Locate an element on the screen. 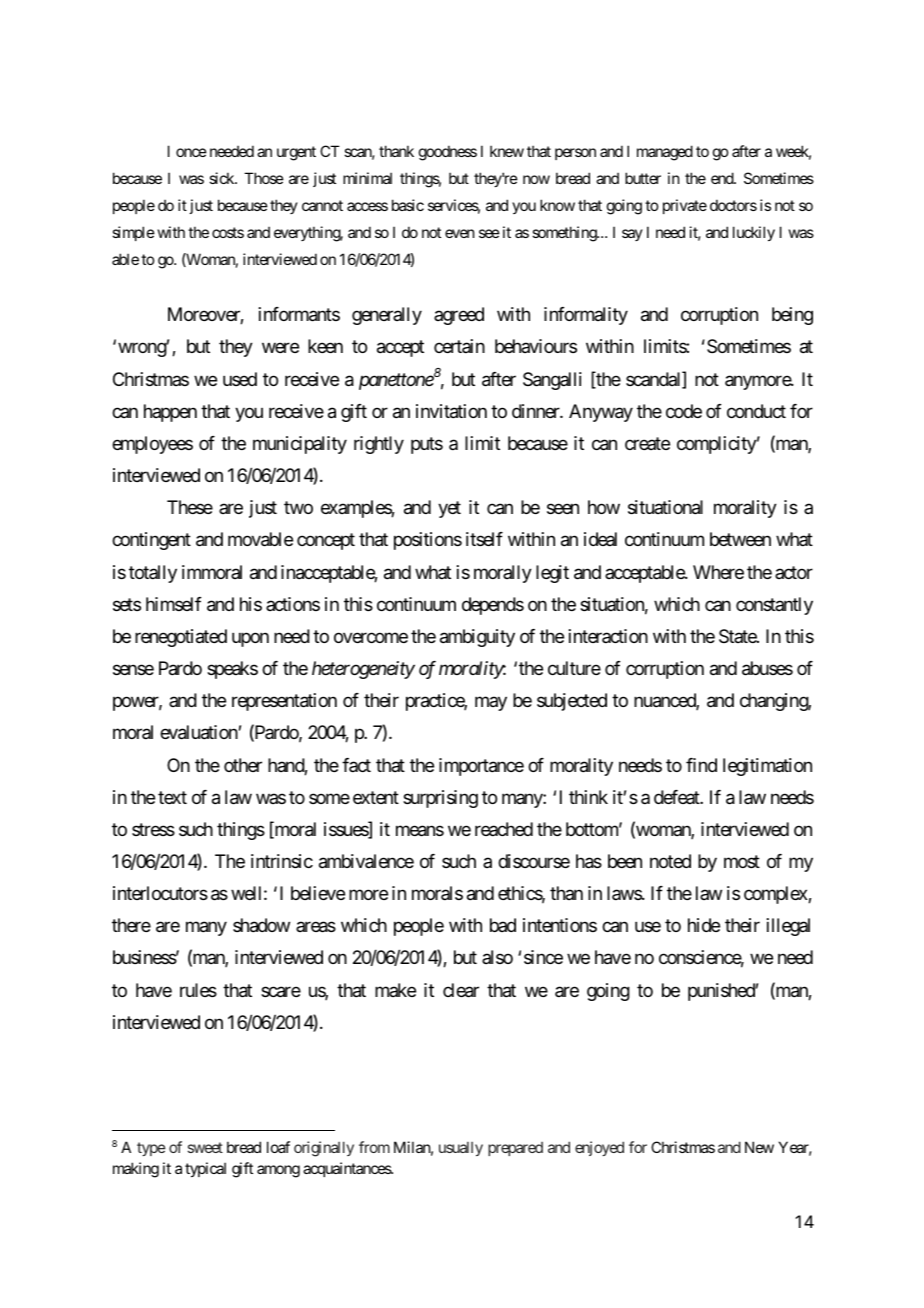  renegotiated is located at coordinates (181, 638).
